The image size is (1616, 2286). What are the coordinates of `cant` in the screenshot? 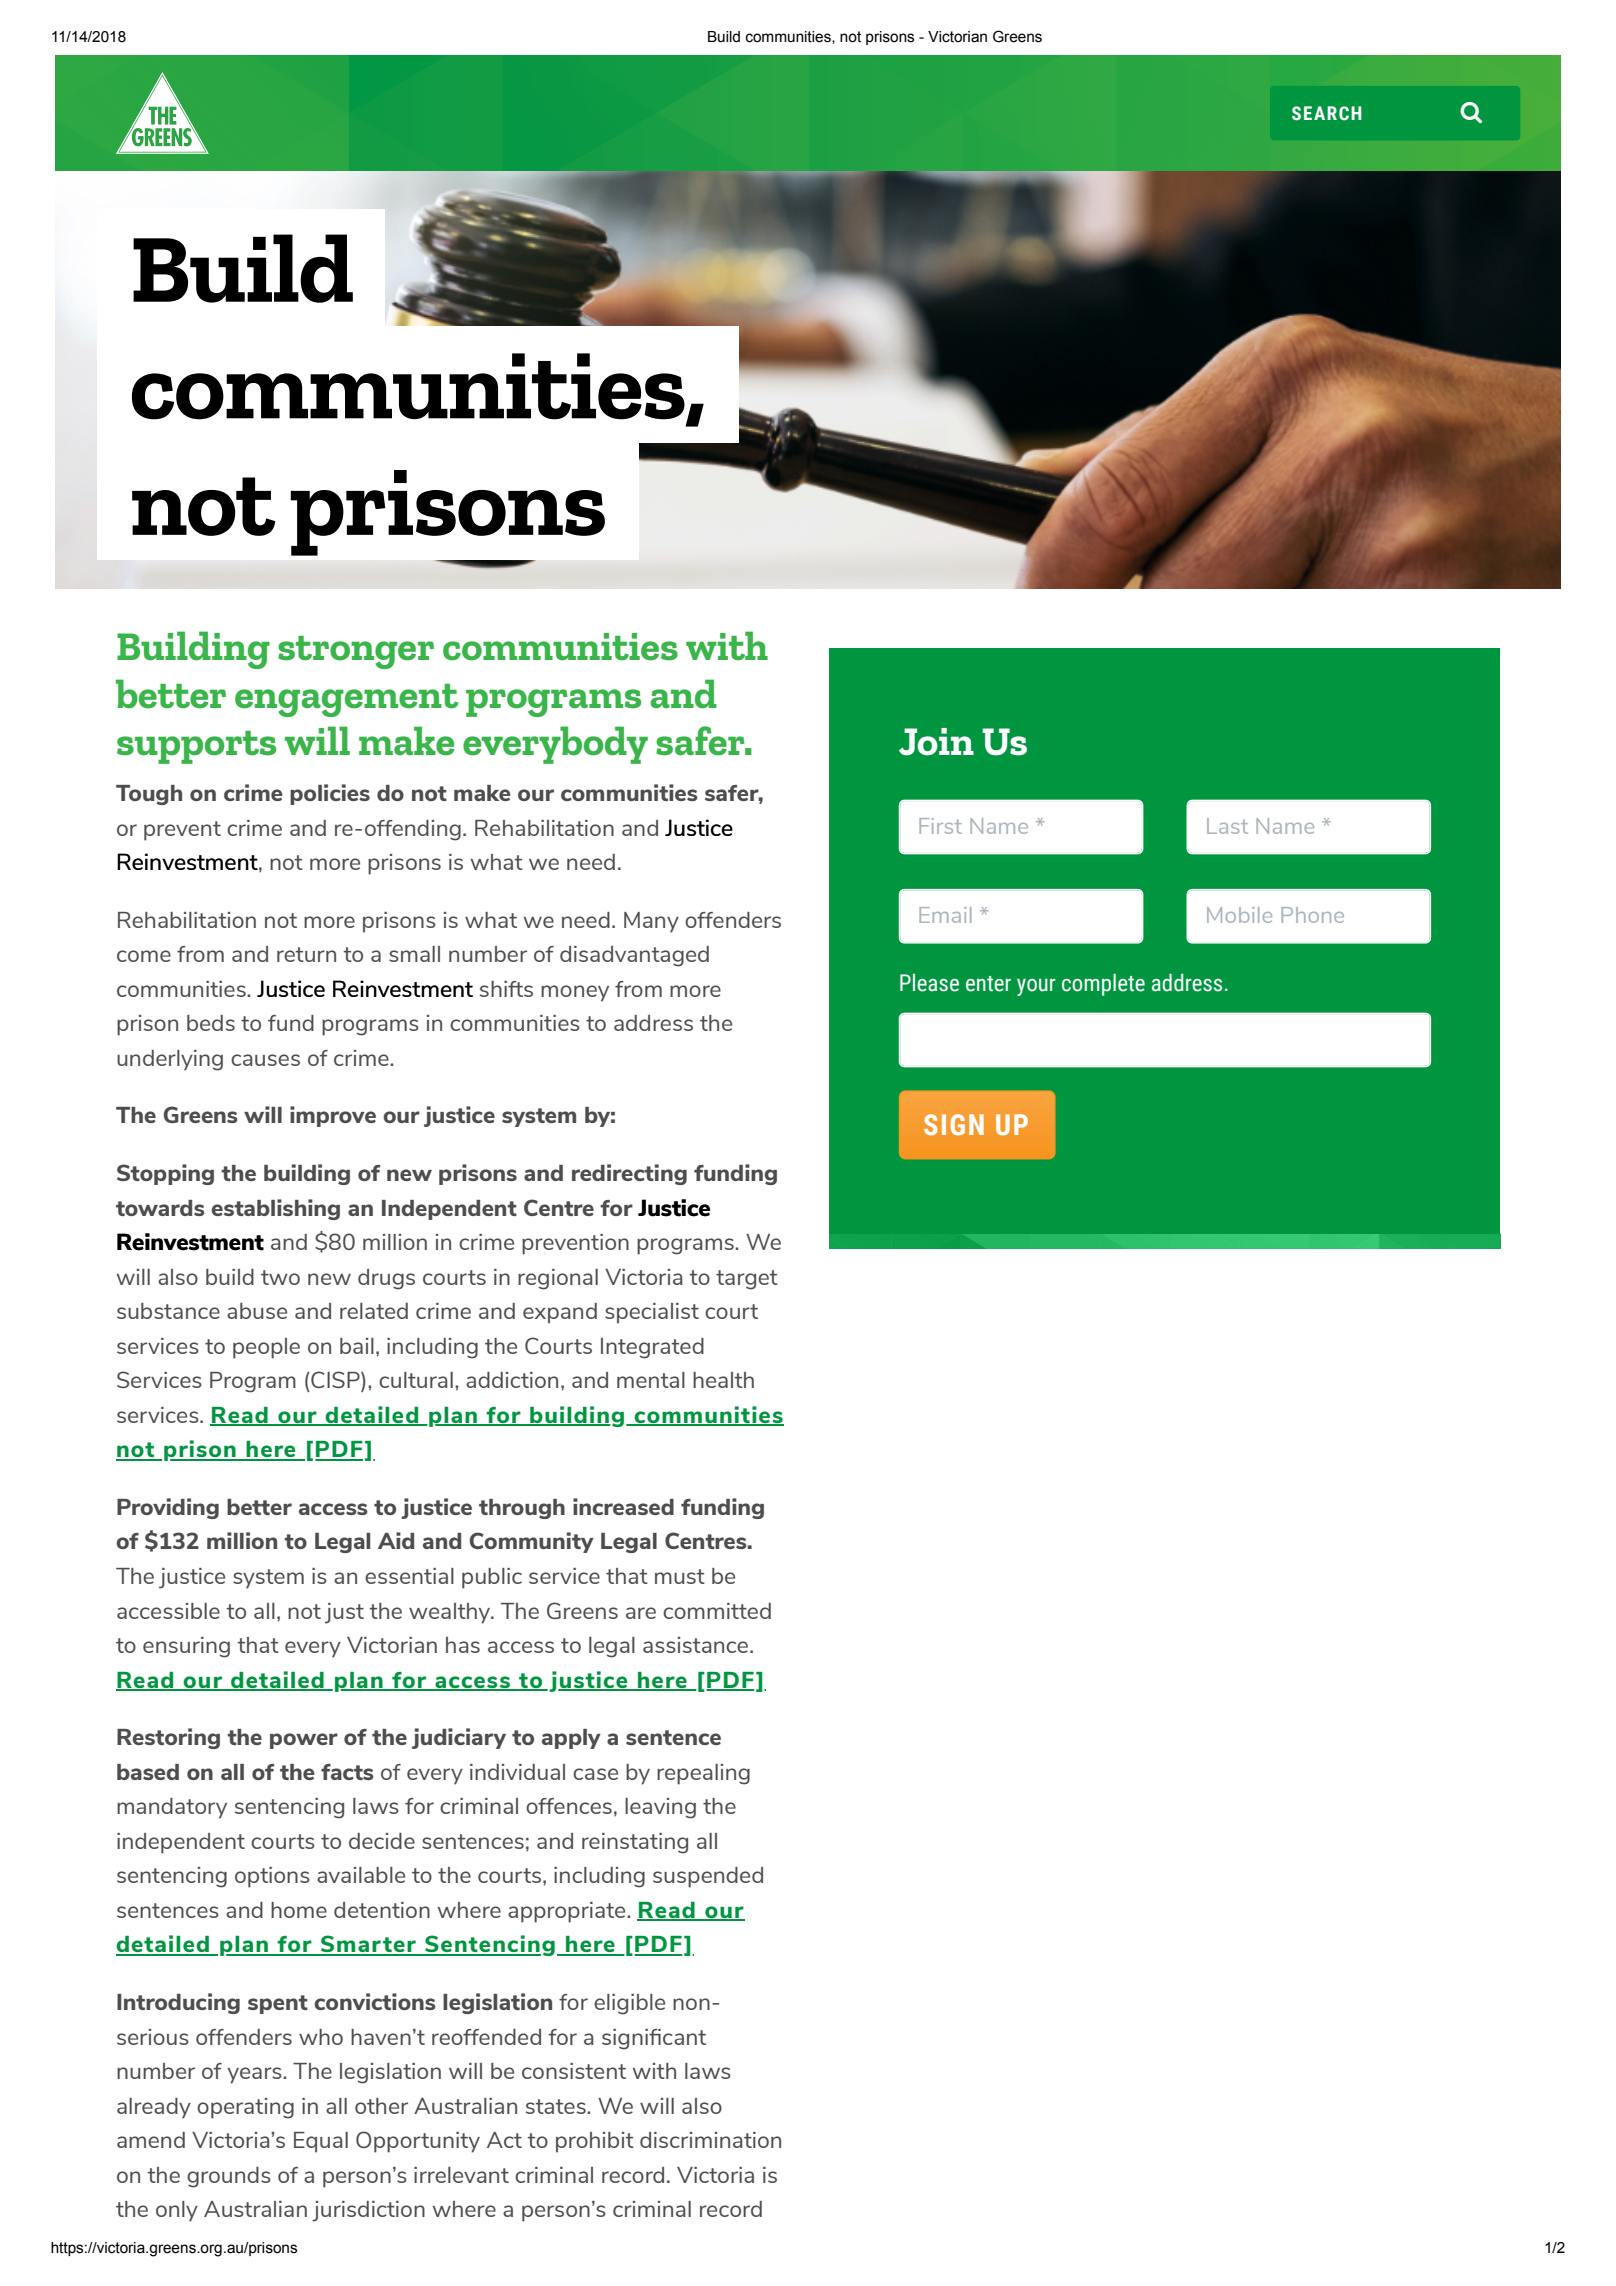 It's located at (684, 2037).
